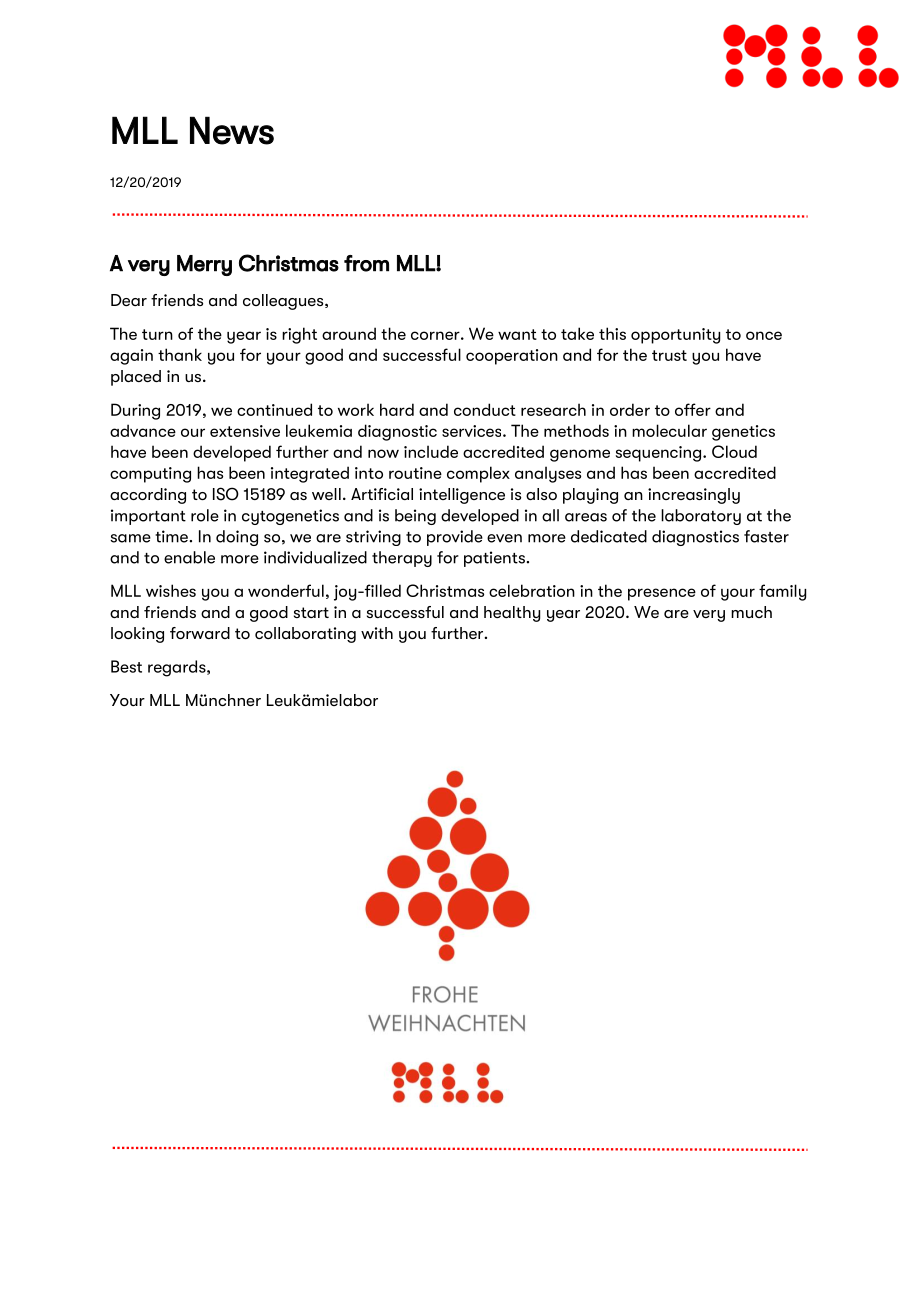 This screenshot has width=924, height=1308. I want to click on opportunity, so click(675, 336).
